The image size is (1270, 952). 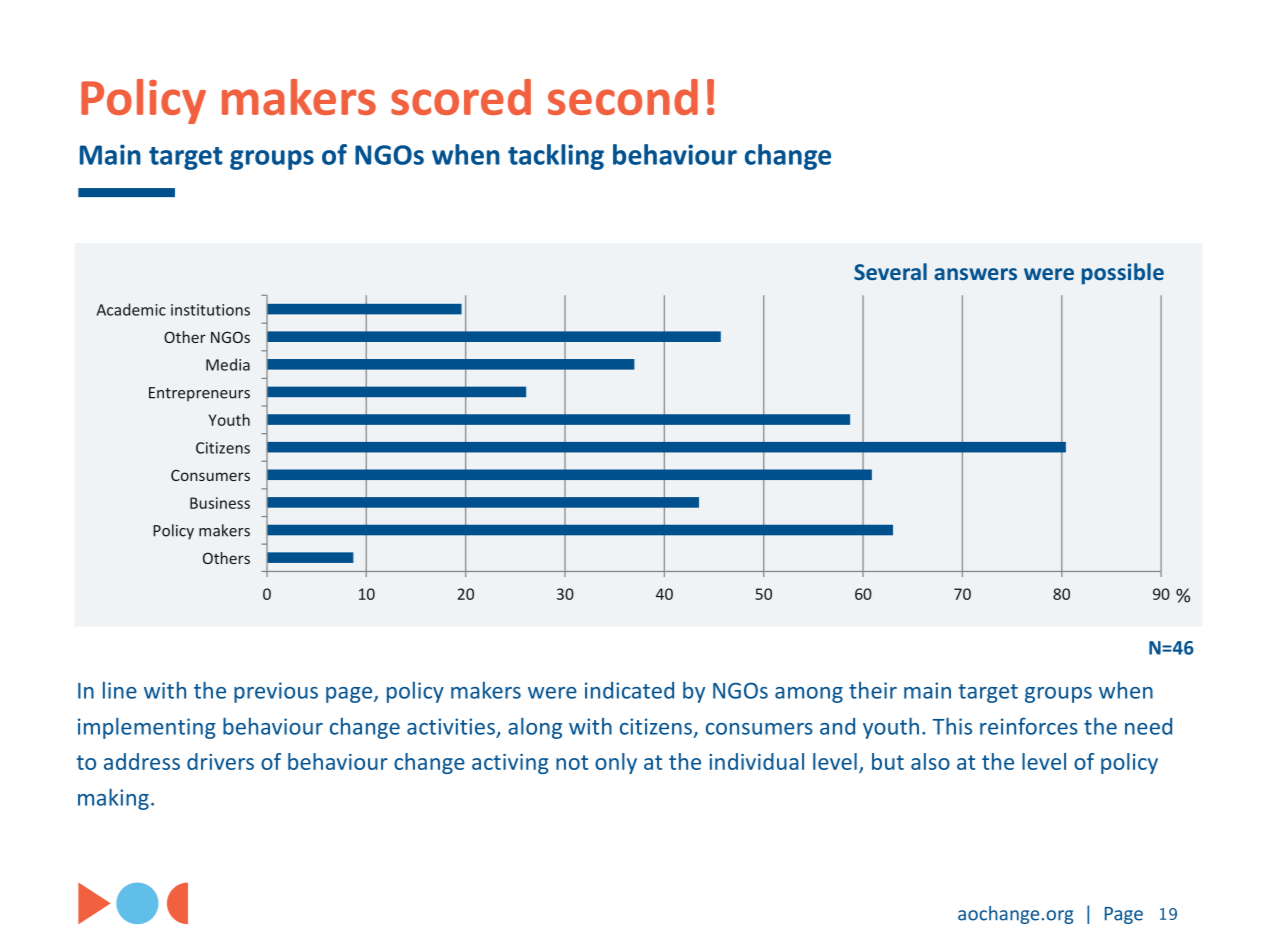 What do you see at coordinates (890, 271) in the document?
I see `Several` at bounding box center [890, 271].
